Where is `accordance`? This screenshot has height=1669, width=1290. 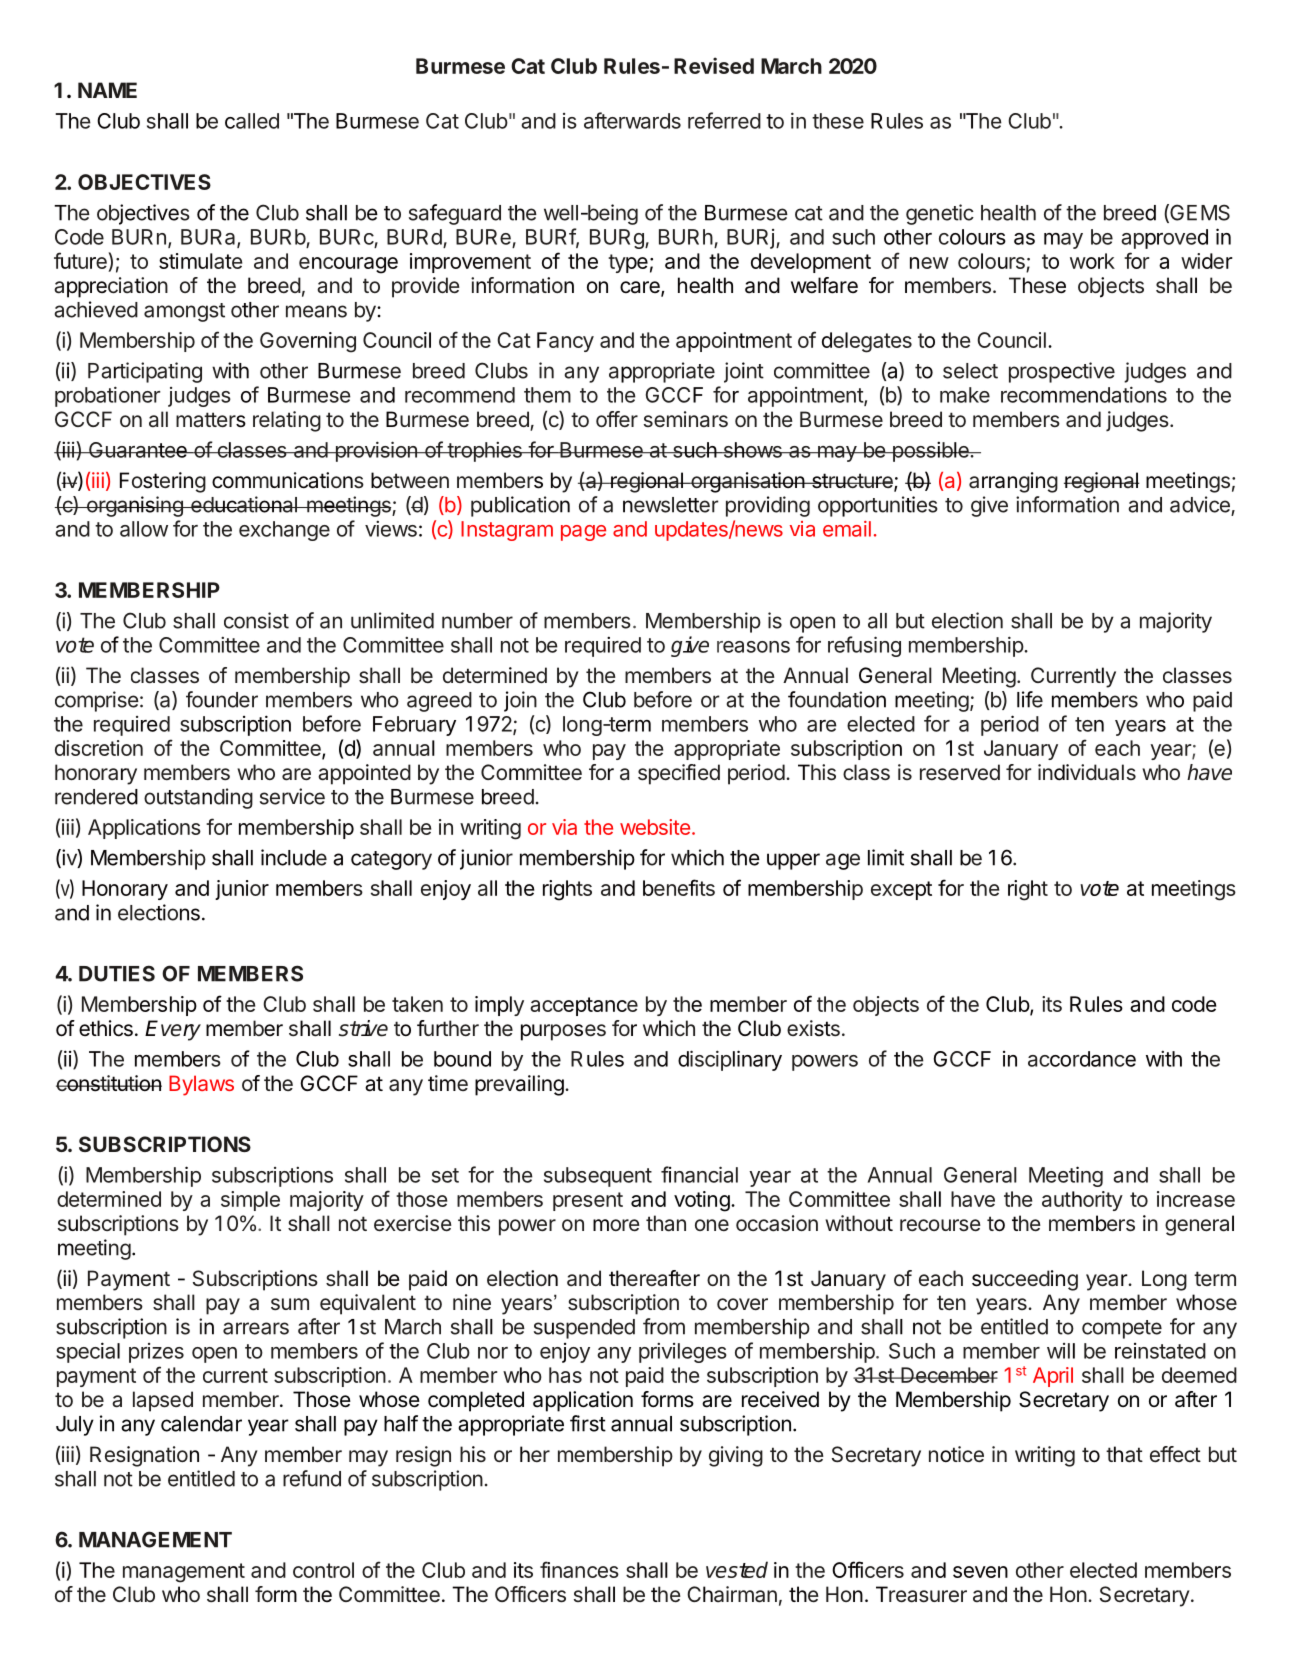 accordance is located at coordinates (1082, 1059).
